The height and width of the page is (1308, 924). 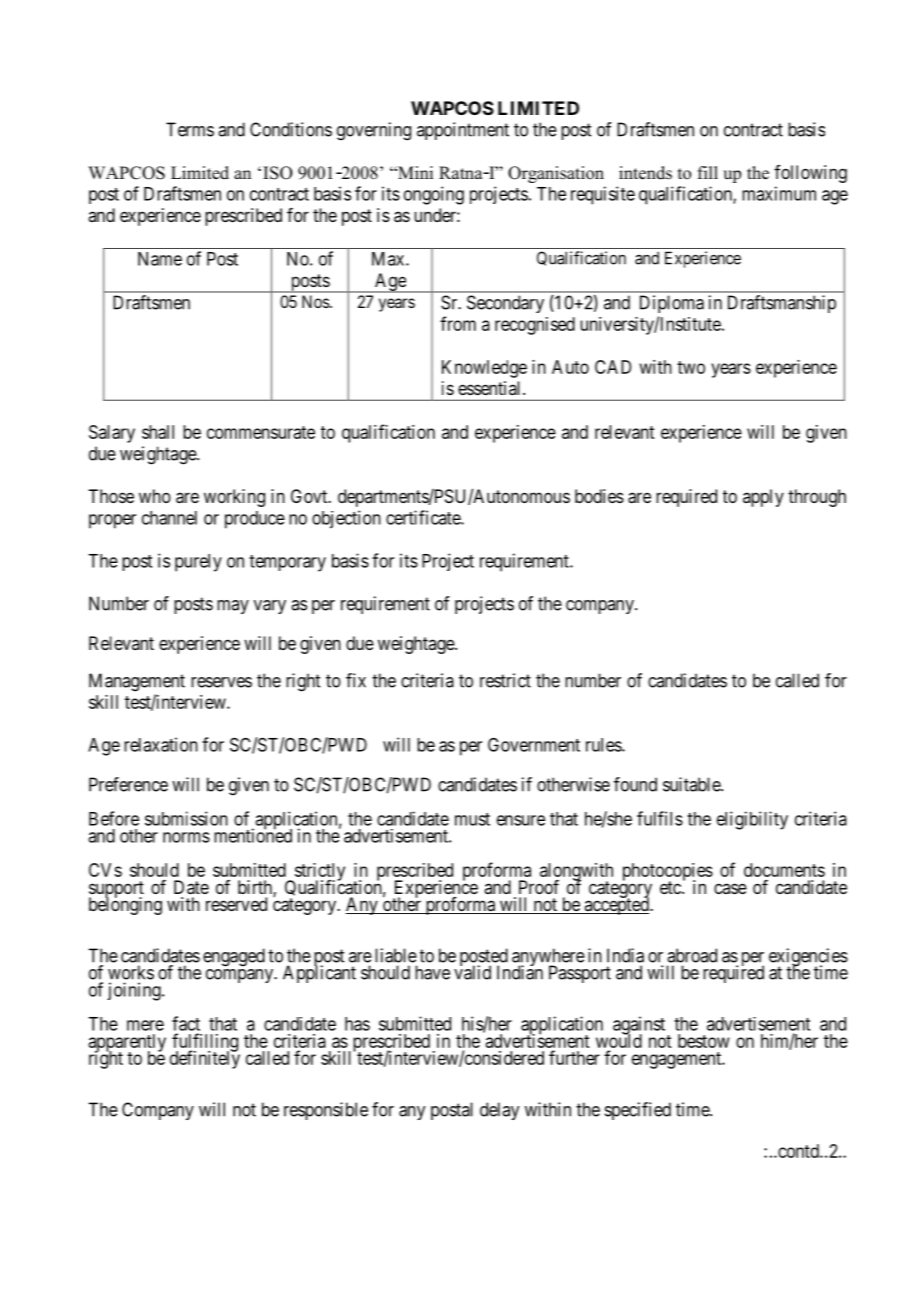 I want to click on may, so click(x=233, y=607).
